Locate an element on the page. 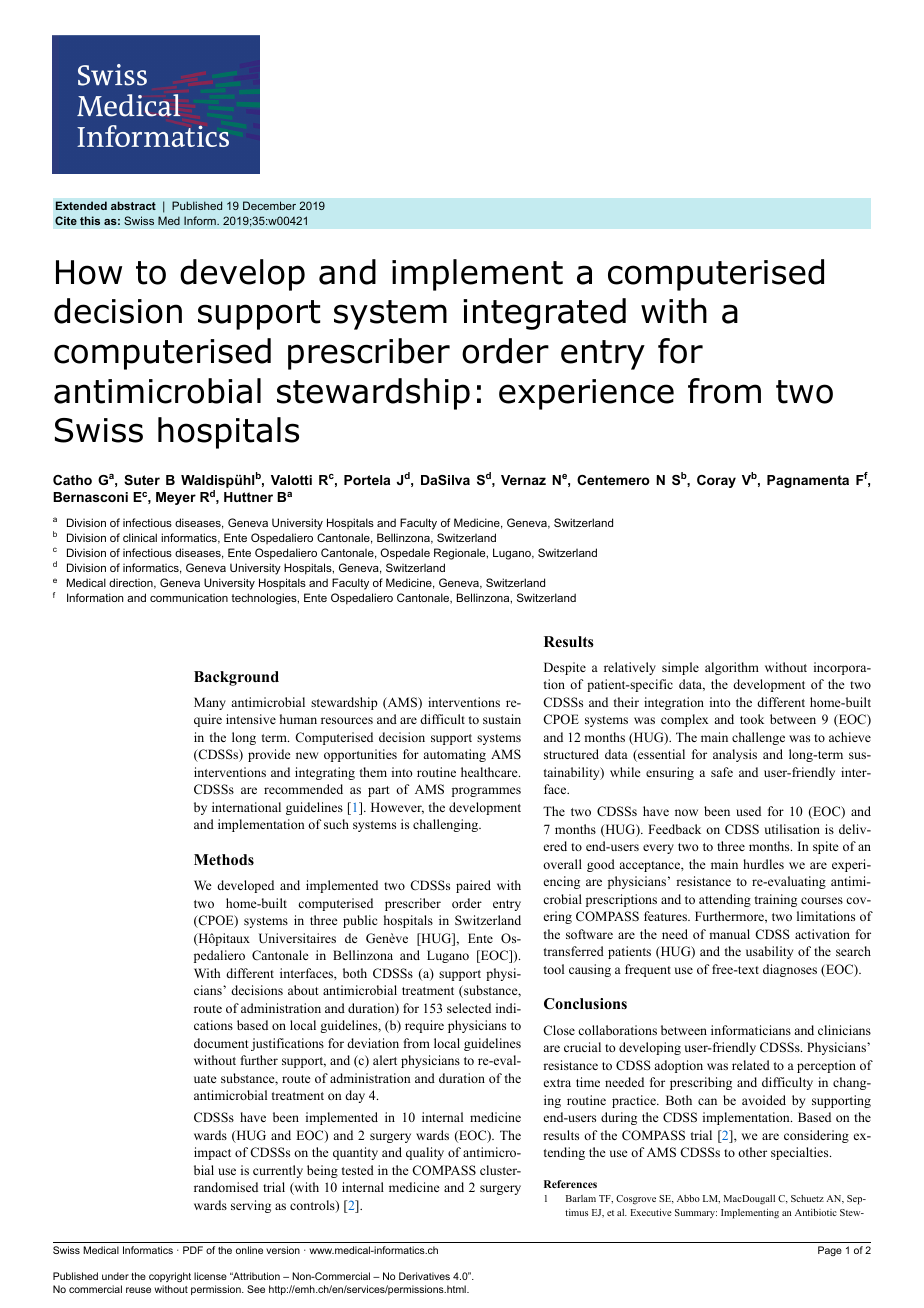 This image has height=1308, width=924. December is located at coordinates (269, 205).
